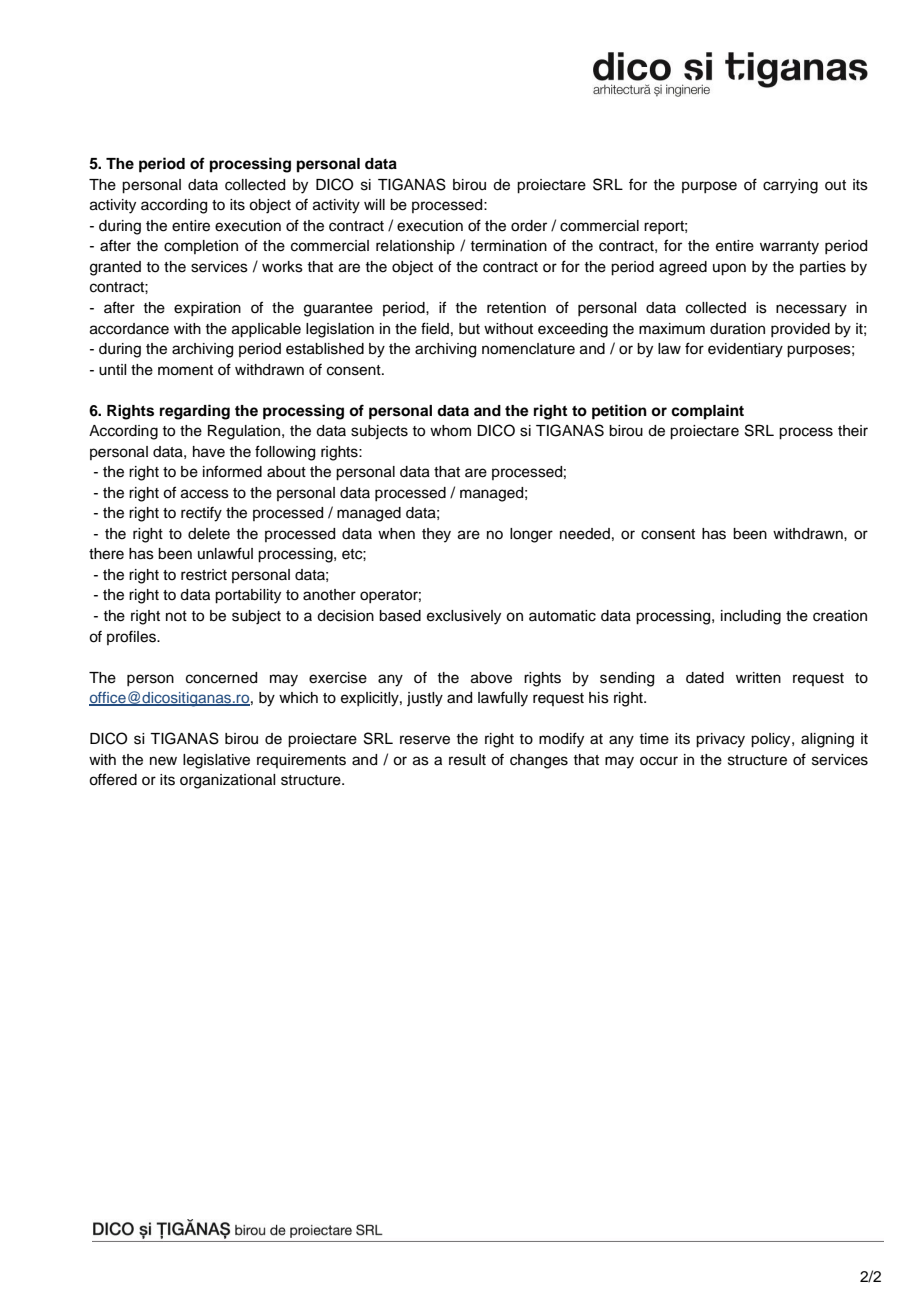 Image resolution: width=924 pixels, height=1307 pixels. What do you see at coordinates (216, 761) in the image?
I see `legislative` at bounding box center [216, 761].
